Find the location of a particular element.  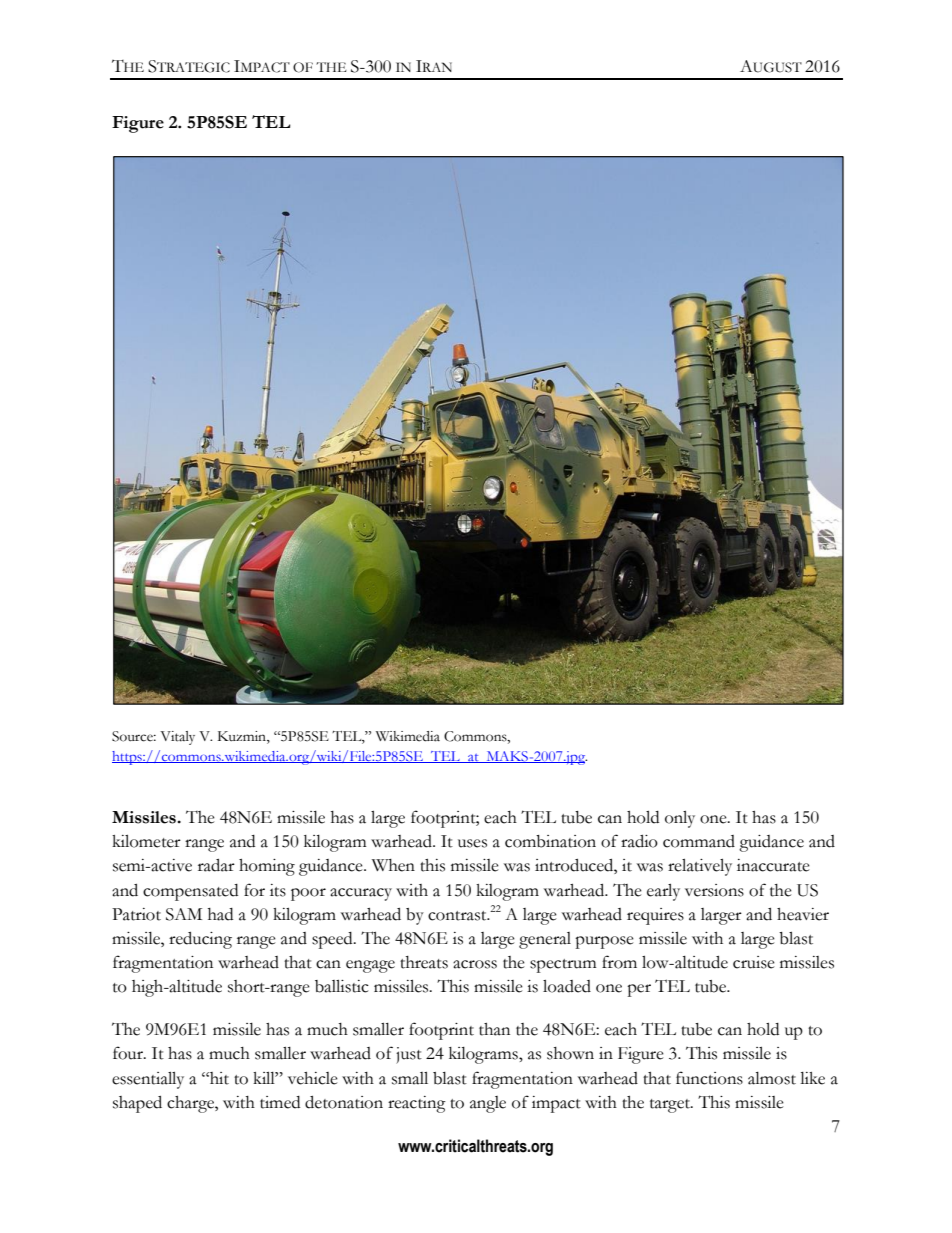

uses is located at coordinates (472, 843).
